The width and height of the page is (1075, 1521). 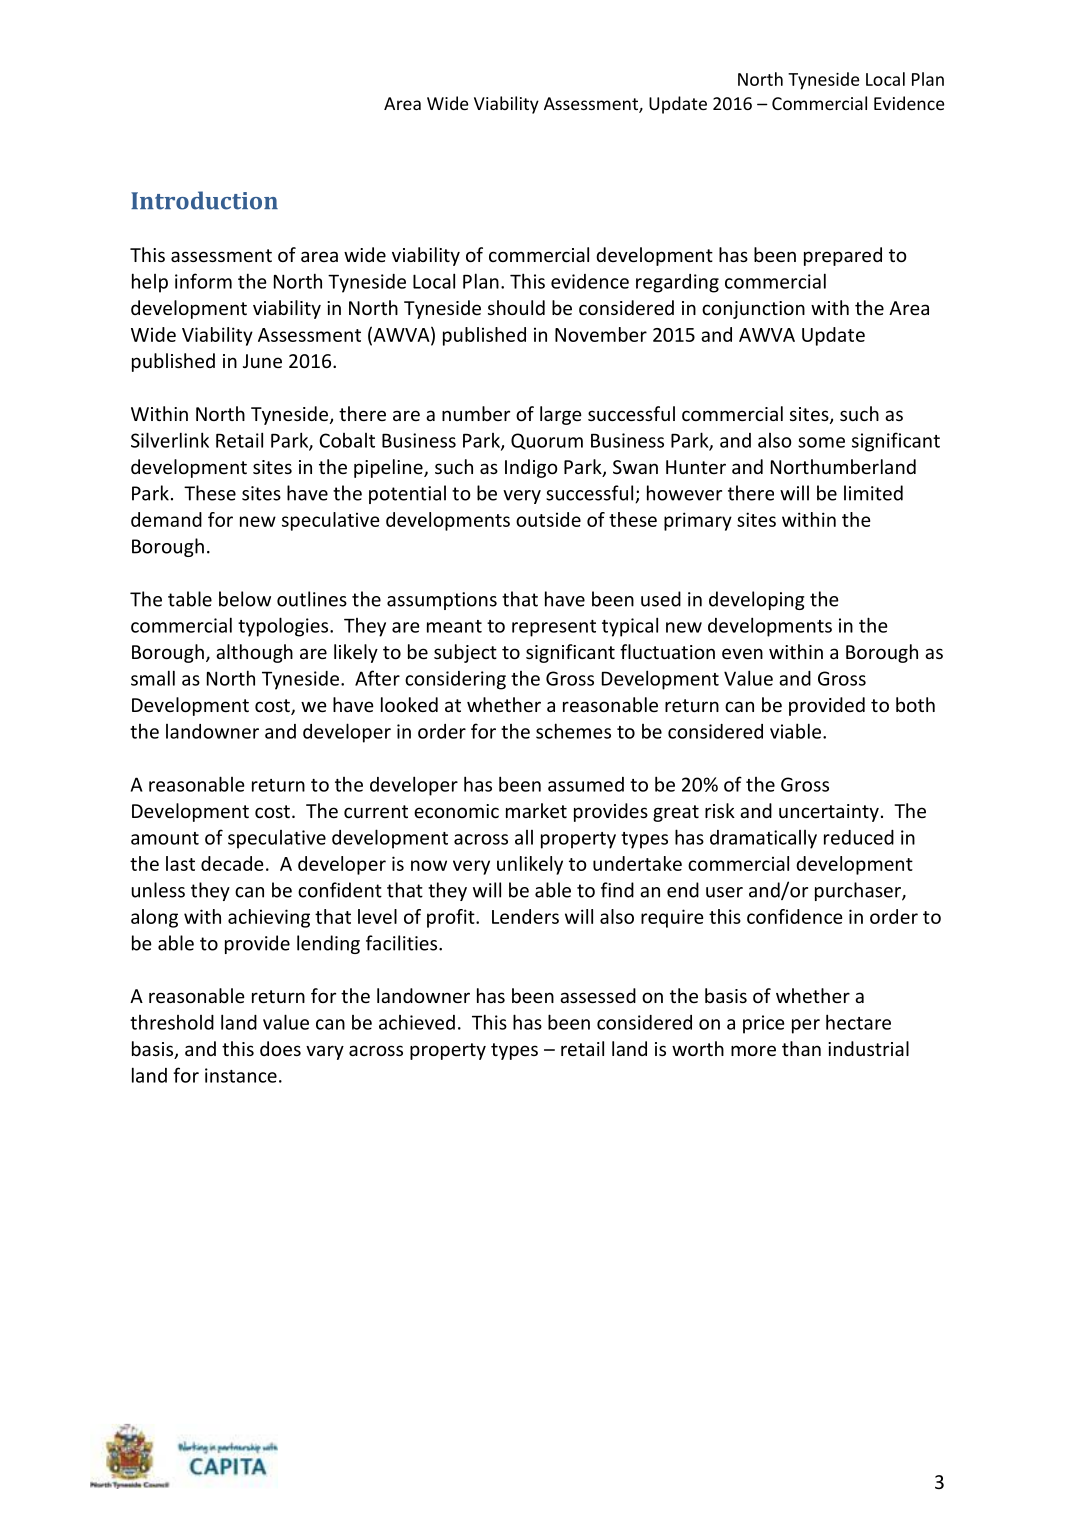 I want to click on does, so click(x=280, y=1048).
